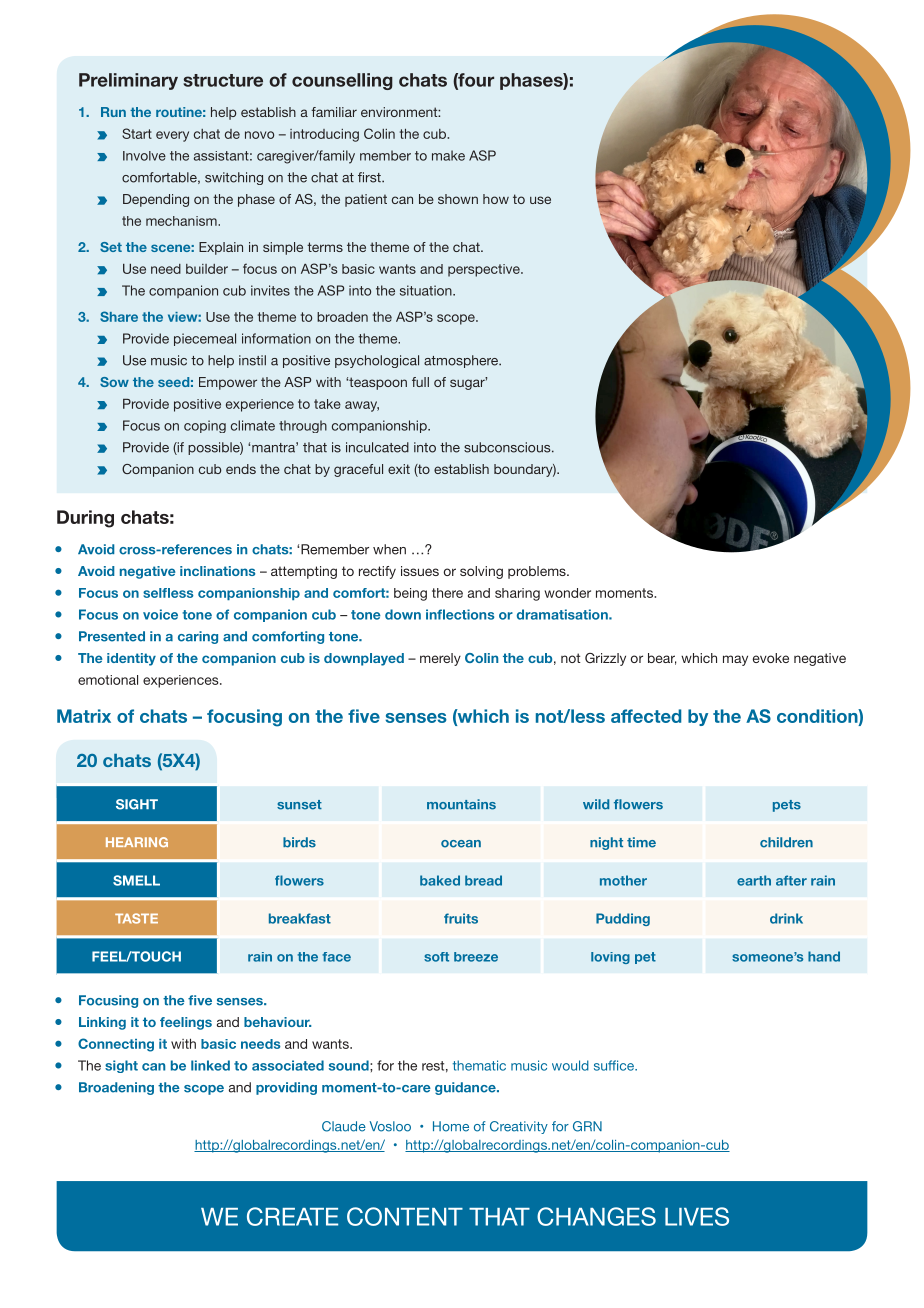  What do you see at coordinates (458, 199) in the screenshot?
I see `shown` at bounding box center [458, 199].
